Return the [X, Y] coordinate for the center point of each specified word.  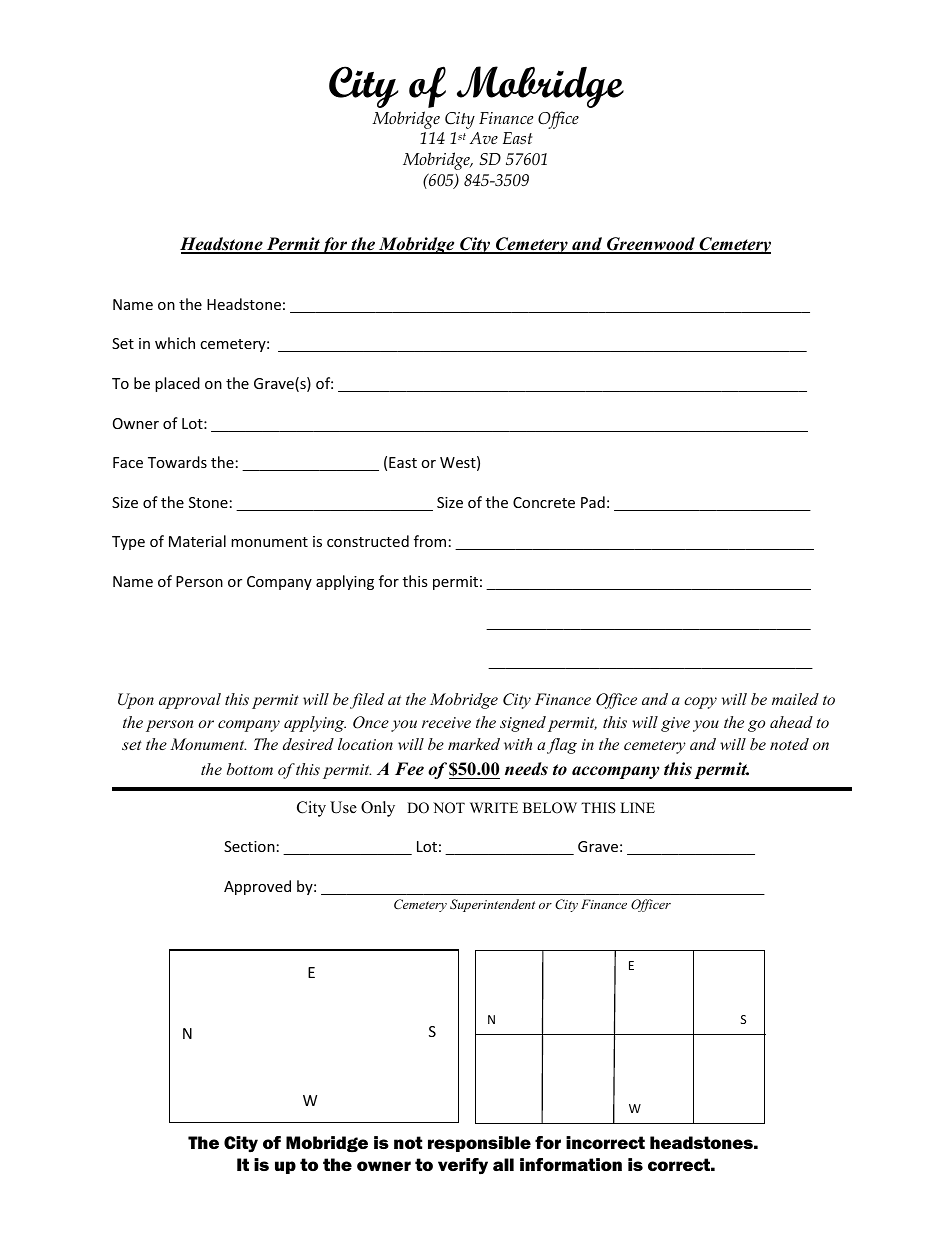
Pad [593, 502]
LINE [637, 807]
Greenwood [651, 245]
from [430, 541]
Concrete [544, 502]
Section [249, 846]
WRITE [494, 807]
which [175, 343]
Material [197, 541]
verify [463, 1166]
